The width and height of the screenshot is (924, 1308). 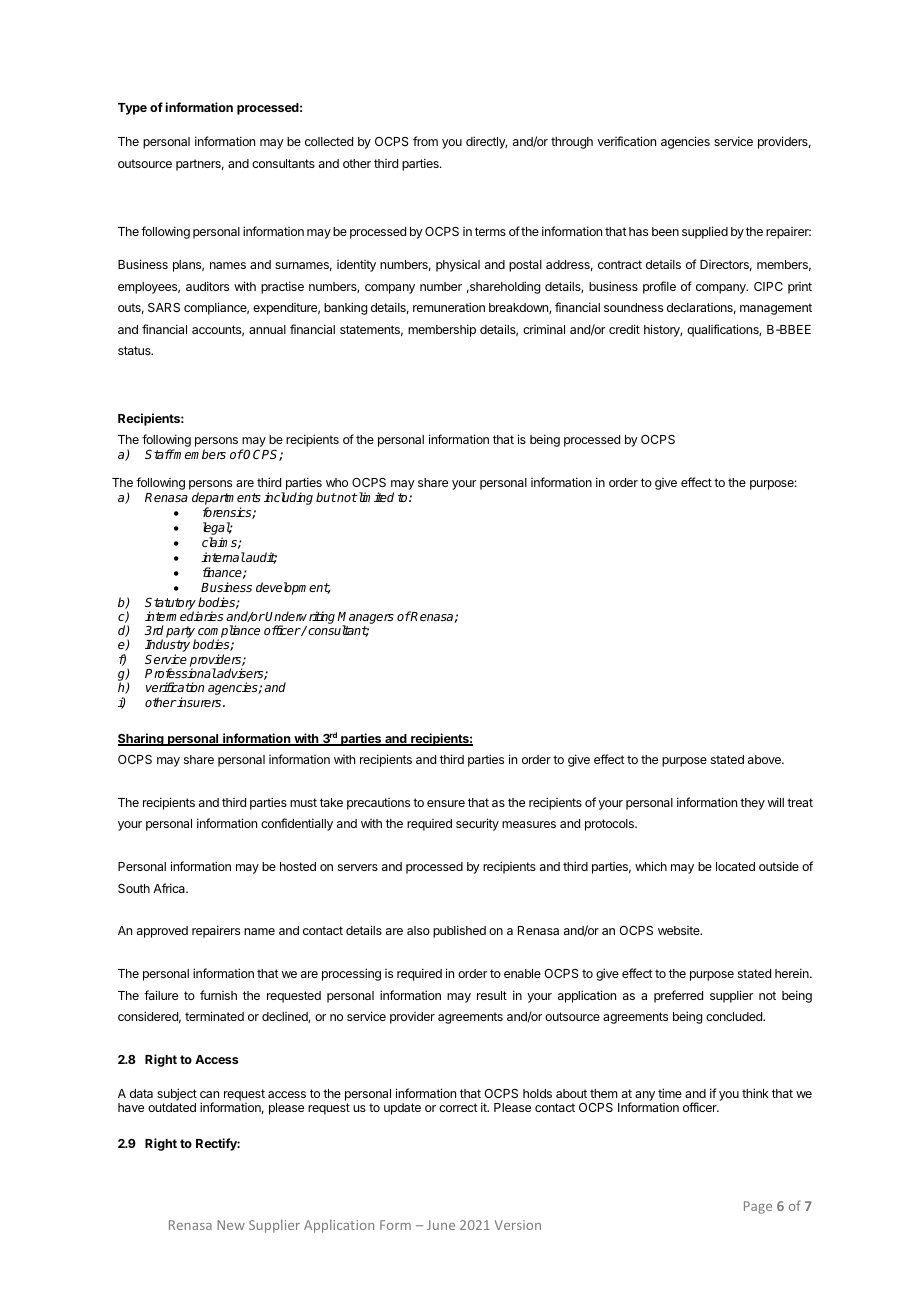 I want to click on Type, so click(x=132, y=109).
